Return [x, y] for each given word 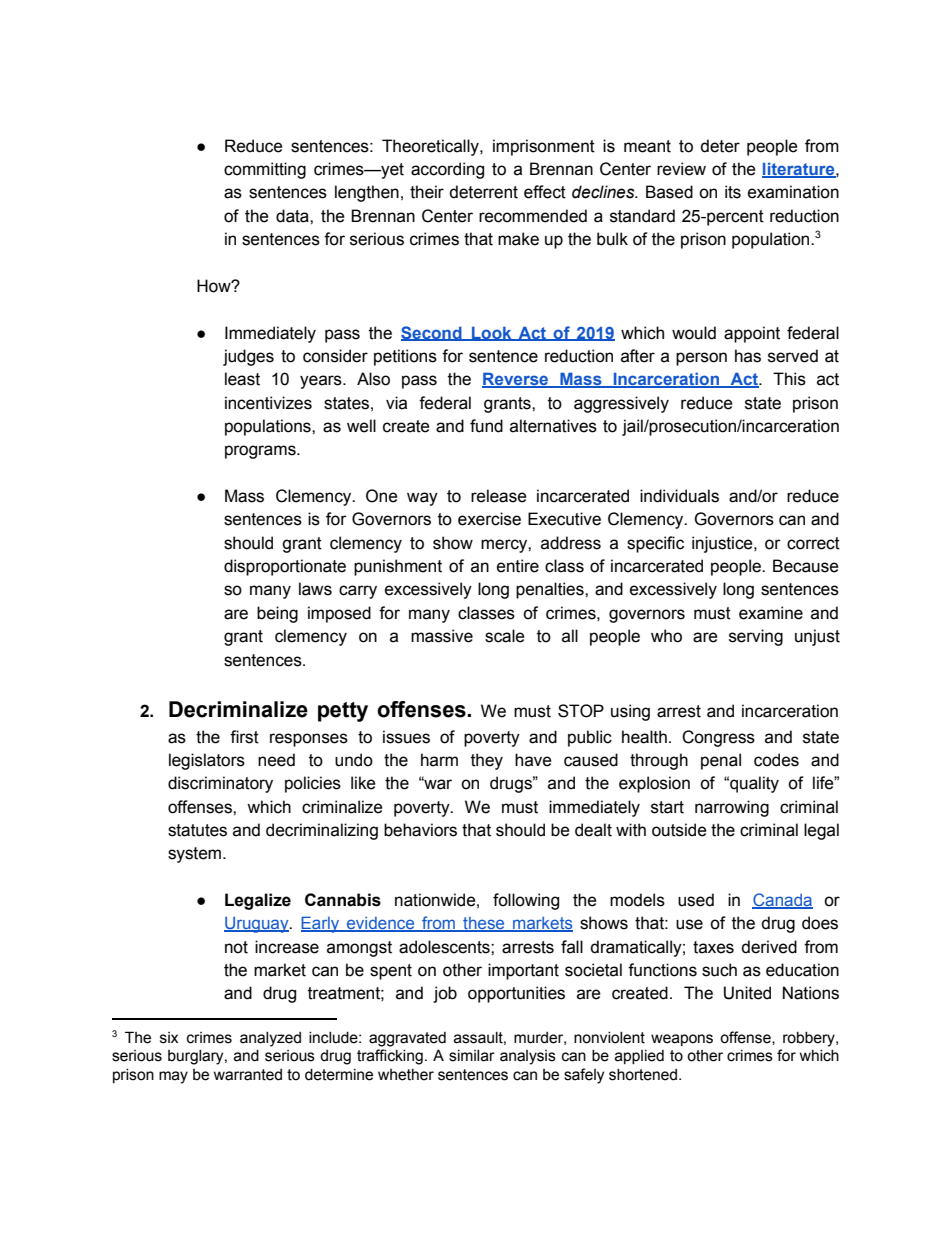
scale [505, 636]
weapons [682, 1040]
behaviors [420, 830]
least [242, 379]
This [789, 379]
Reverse [516, 380]
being [277, 614]
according [447, 170]
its [733, 192]
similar [472, 1056]
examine [771, 613]
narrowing [732, 808]
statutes [197, 830]
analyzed [270, 1039]
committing [265, 170]
